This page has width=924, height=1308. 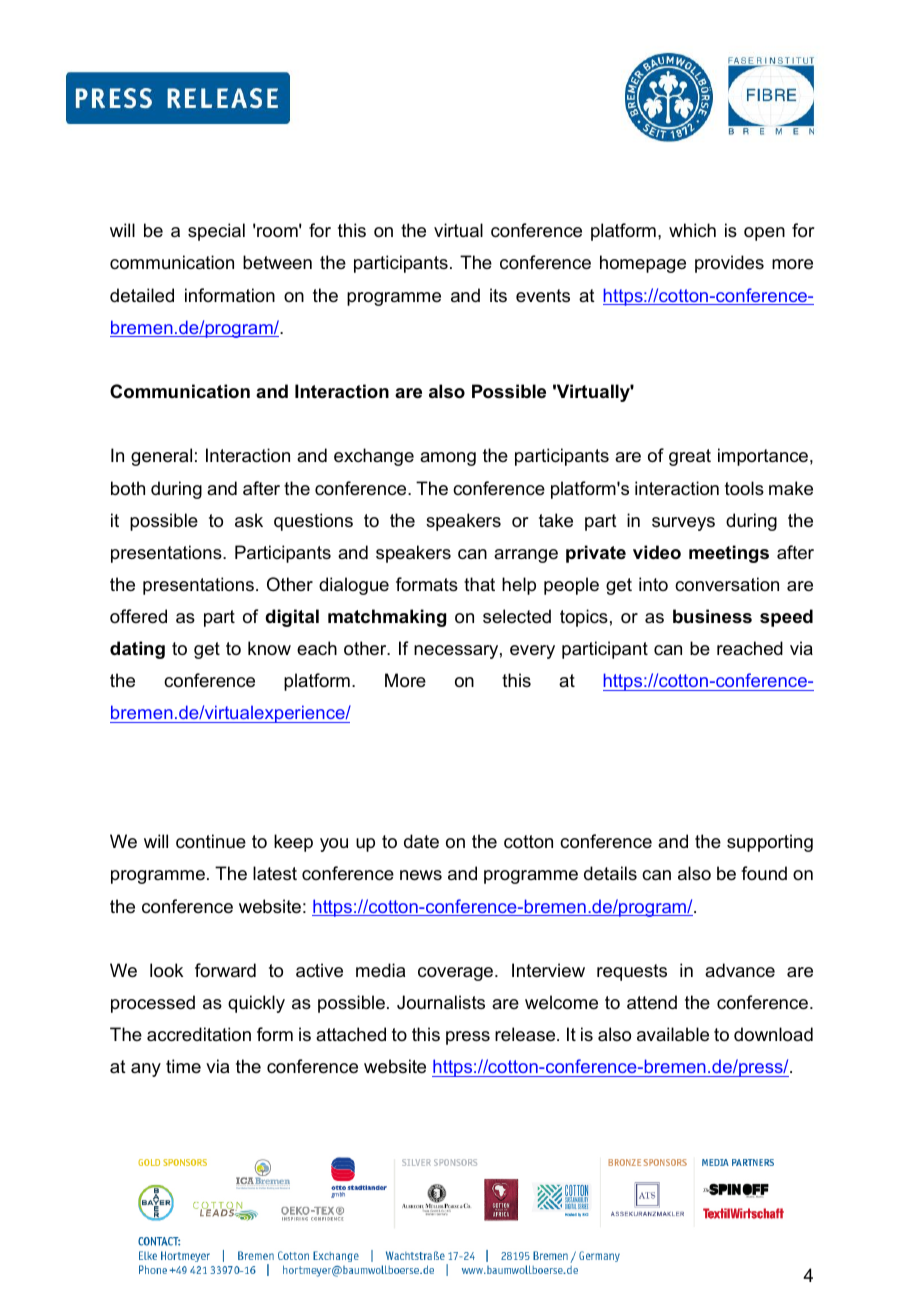 I want to click on provides, so click(x=729, y=264).
